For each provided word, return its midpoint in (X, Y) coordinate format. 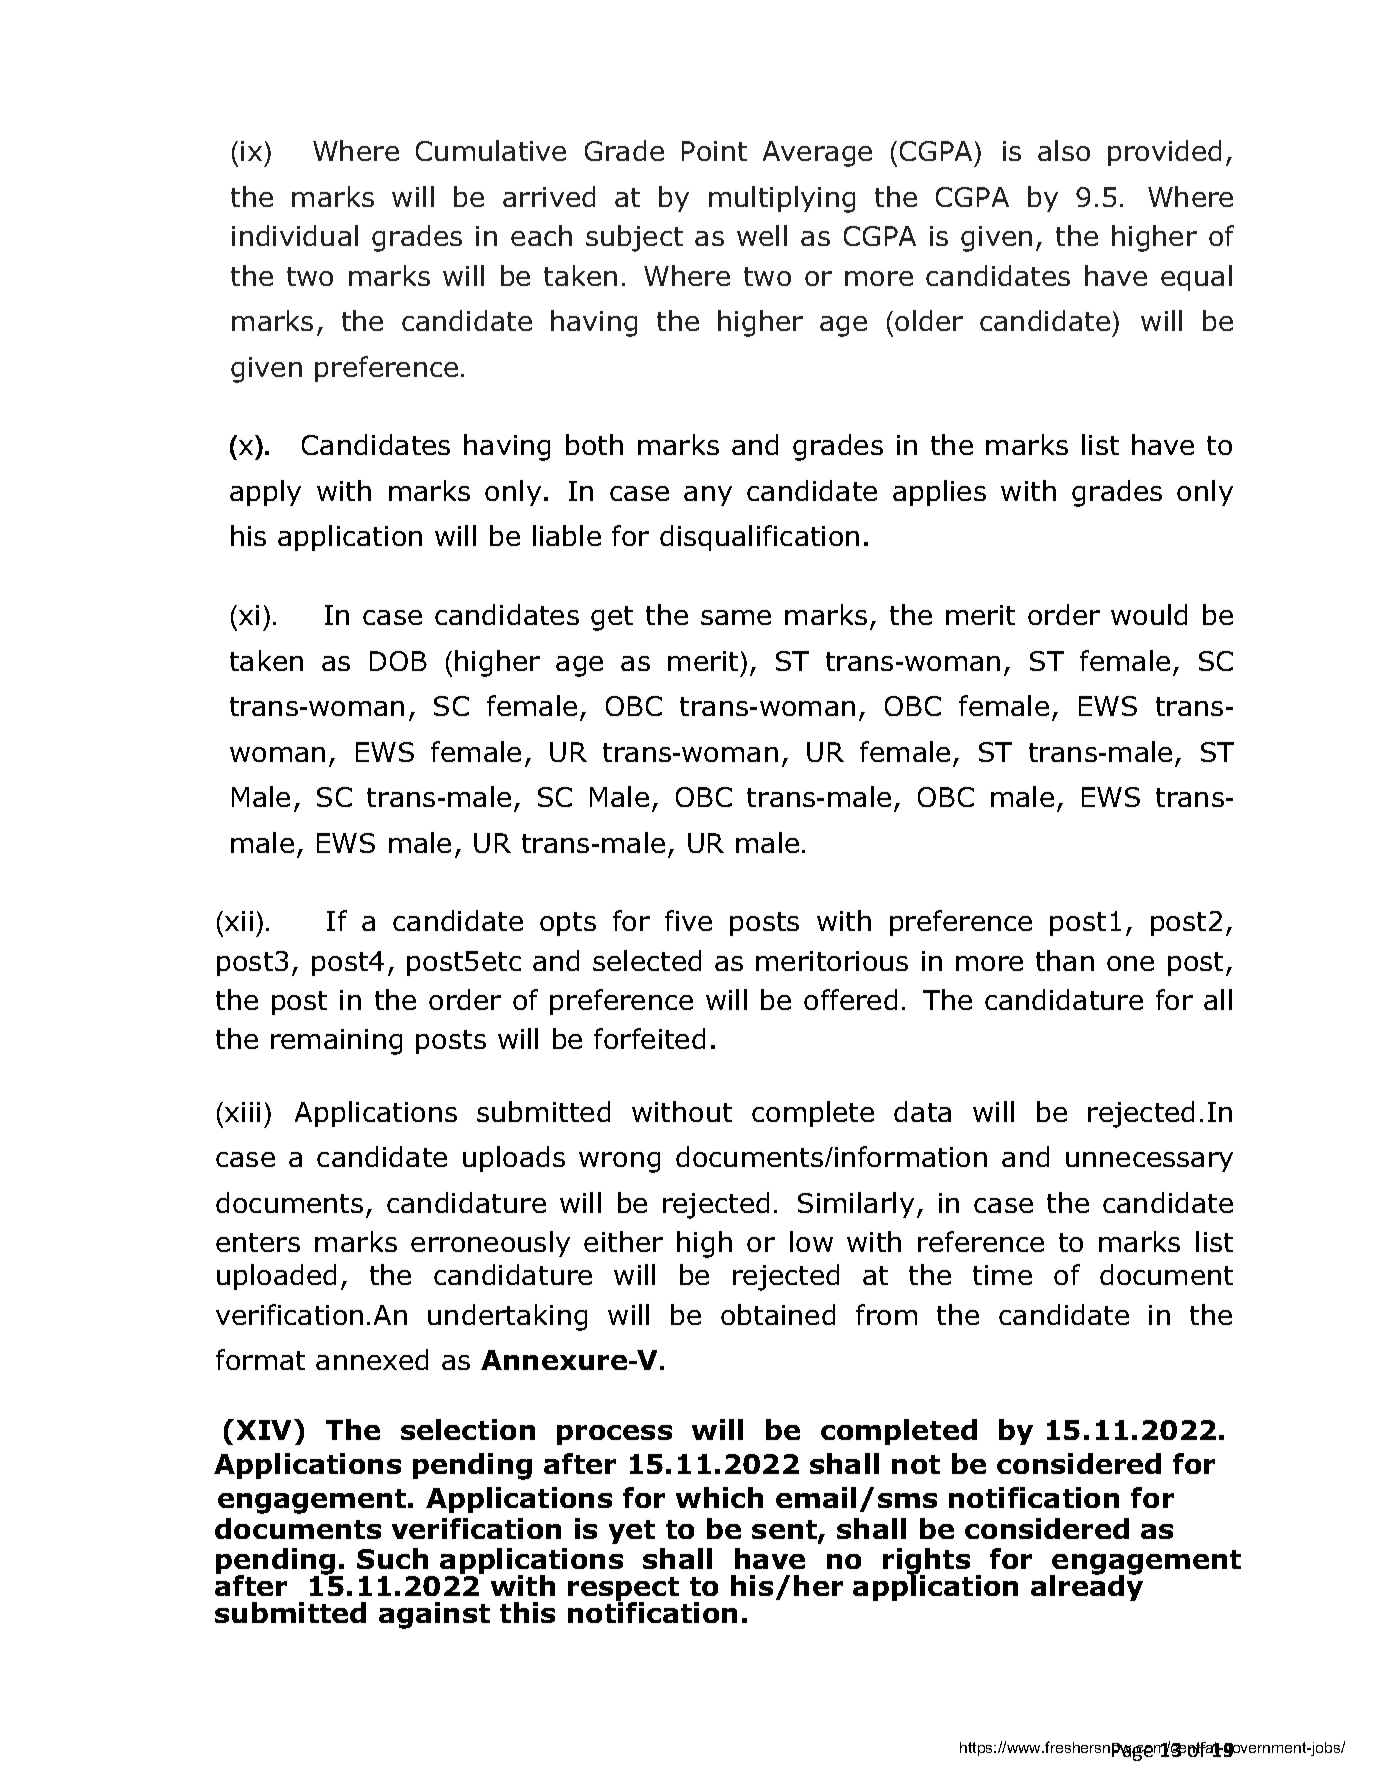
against (434, 1615)
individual (295, 235)
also (1064, 150)
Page (1134, 1752)
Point (714, 151)
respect (623, 1590)
